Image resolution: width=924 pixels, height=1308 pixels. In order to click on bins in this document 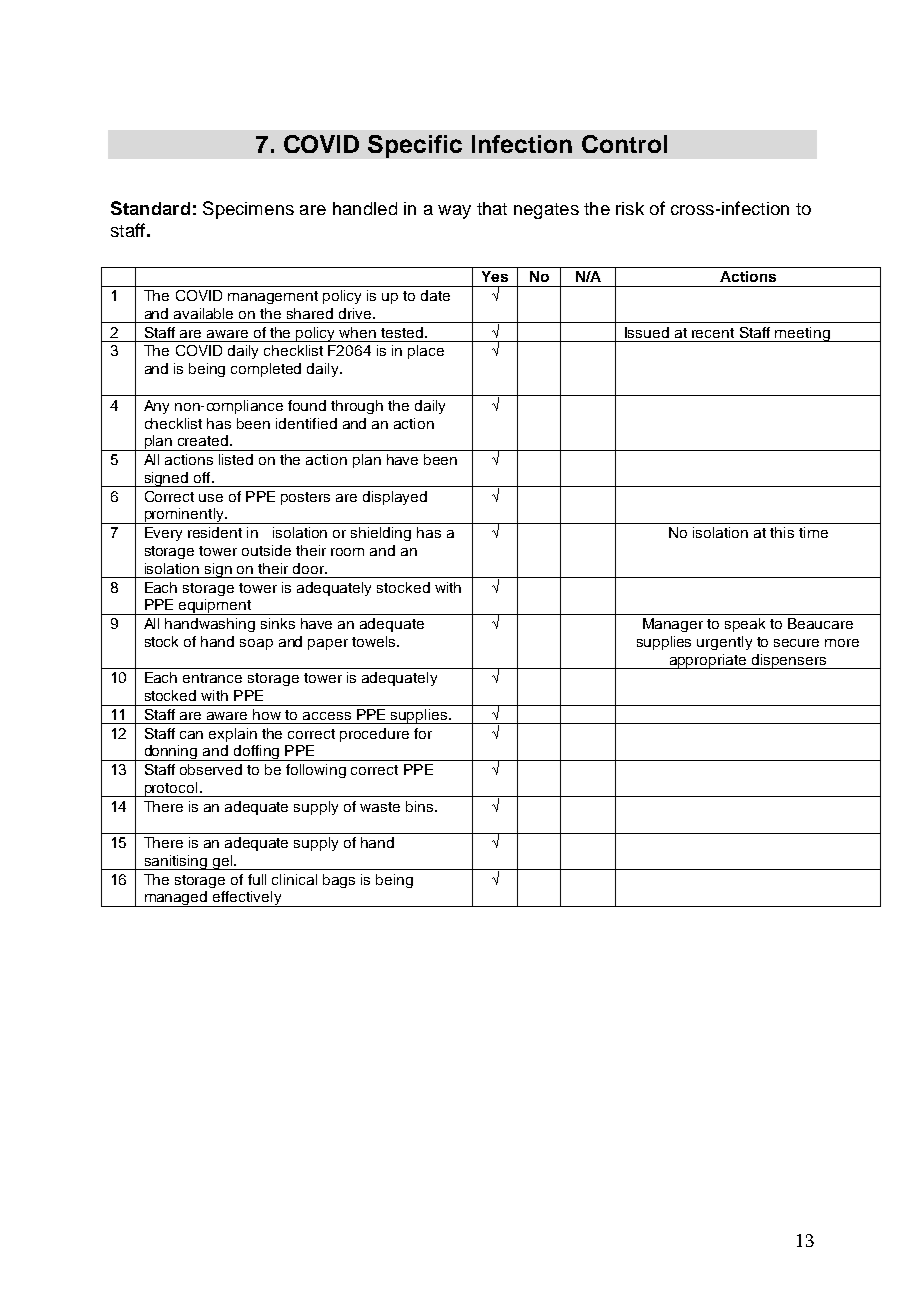, I will do `click(421, 806)`.
